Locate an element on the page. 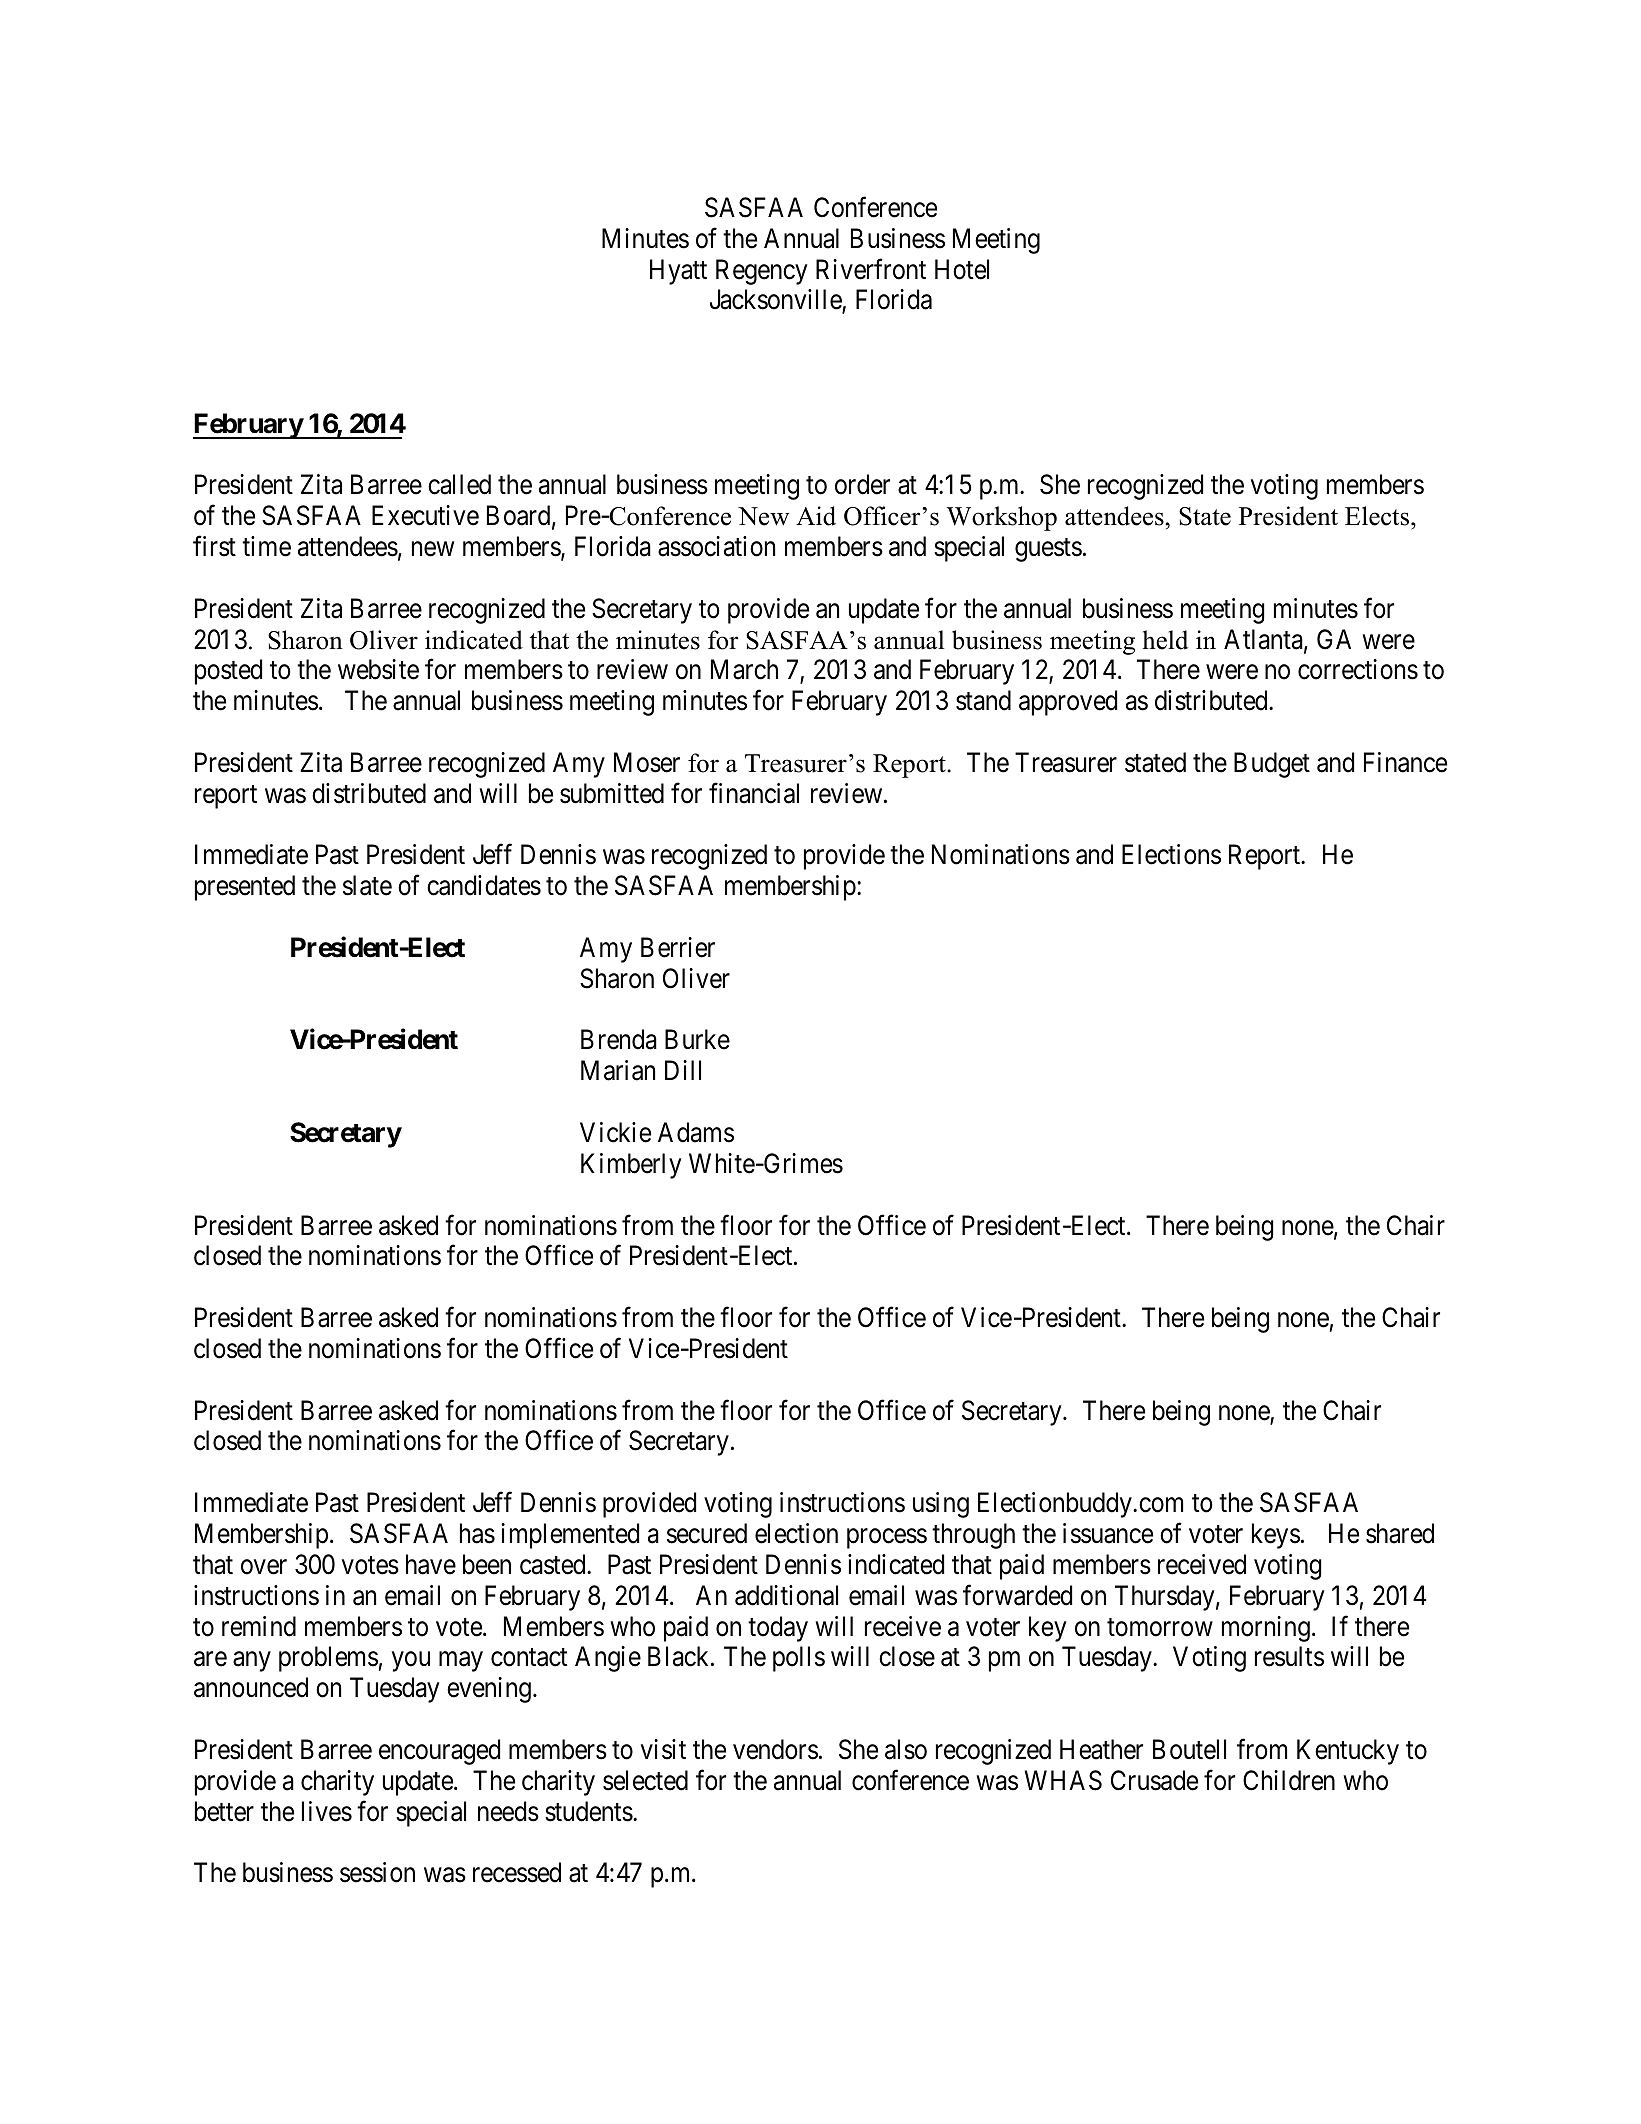  have is located at coordinates (431, 1564).
